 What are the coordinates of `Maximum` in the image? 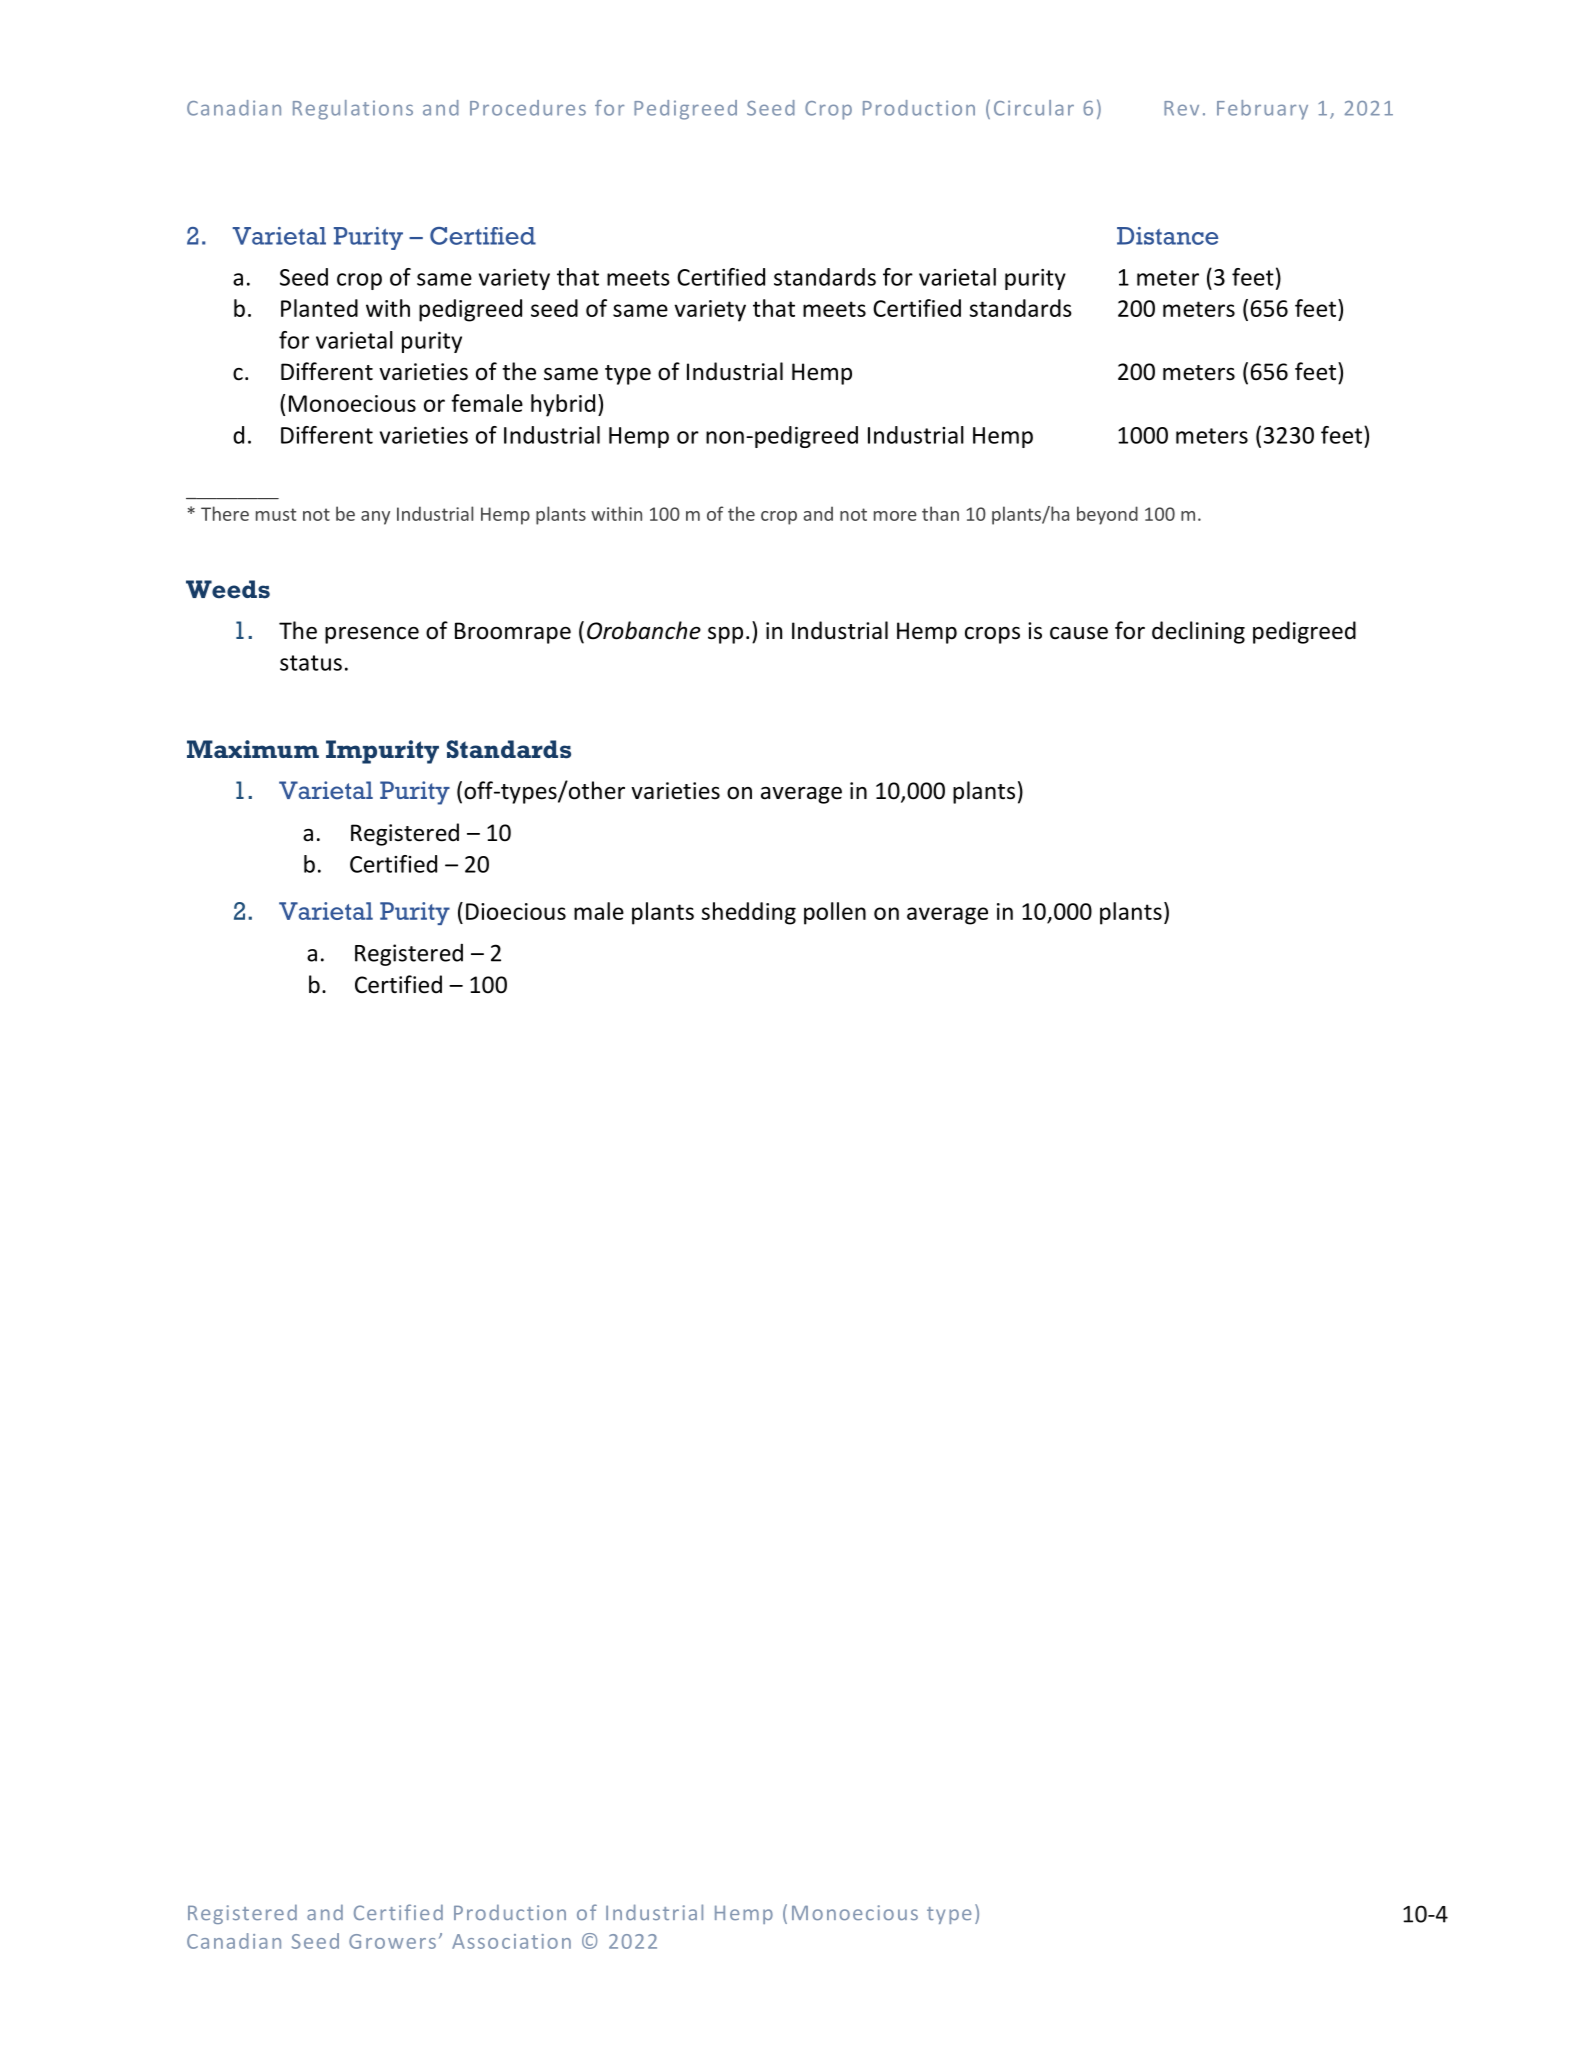 It's located at (253, 749).
